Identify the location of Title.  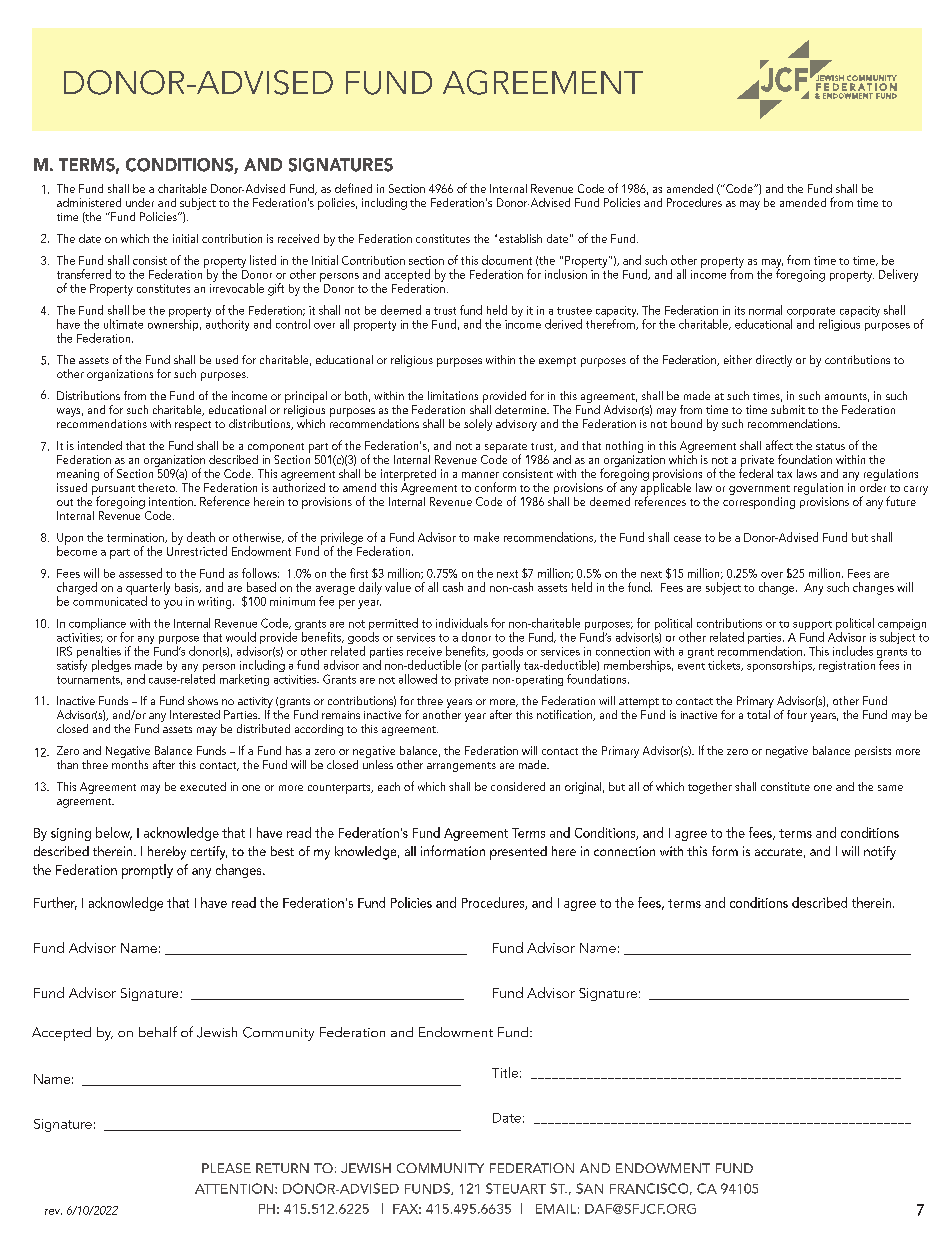
(505, 1072).
